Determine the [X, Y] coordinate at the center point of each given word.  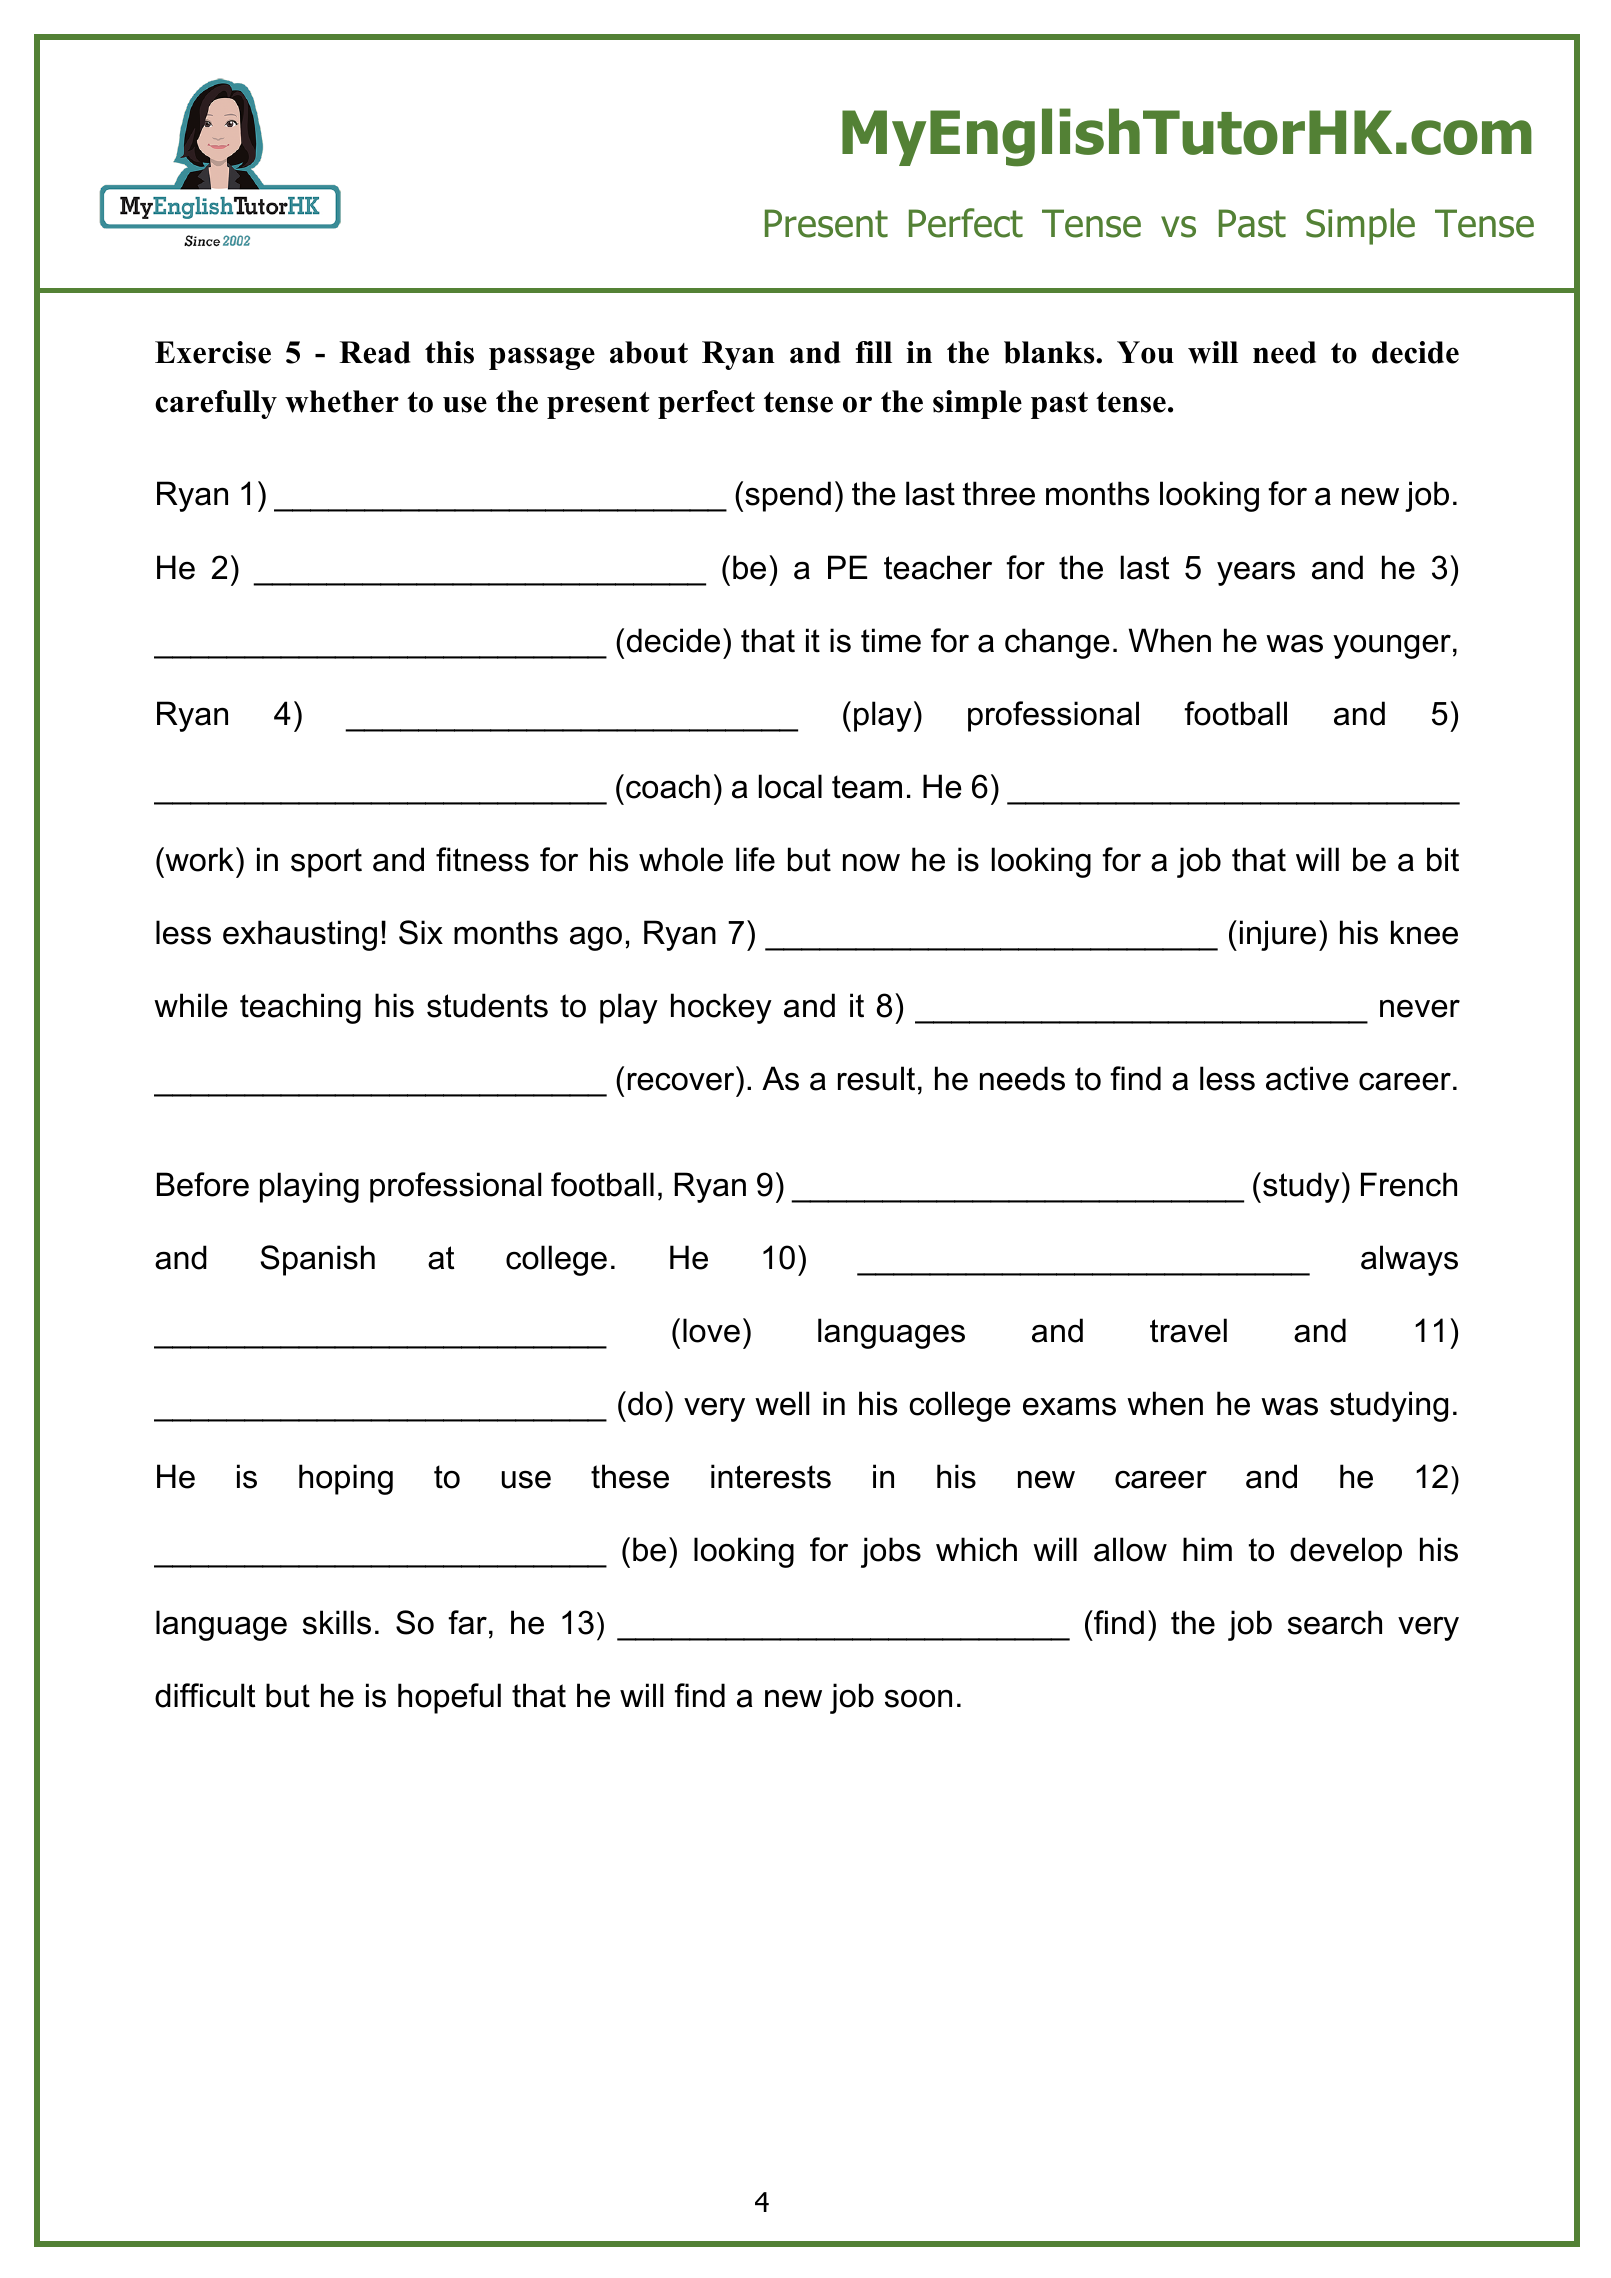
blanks [1050, 352]
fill [874, 352]
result [876, 1078]
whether [342, 401]
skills [337, 1622]
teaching [300, 1008]
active [1307, 1078]
